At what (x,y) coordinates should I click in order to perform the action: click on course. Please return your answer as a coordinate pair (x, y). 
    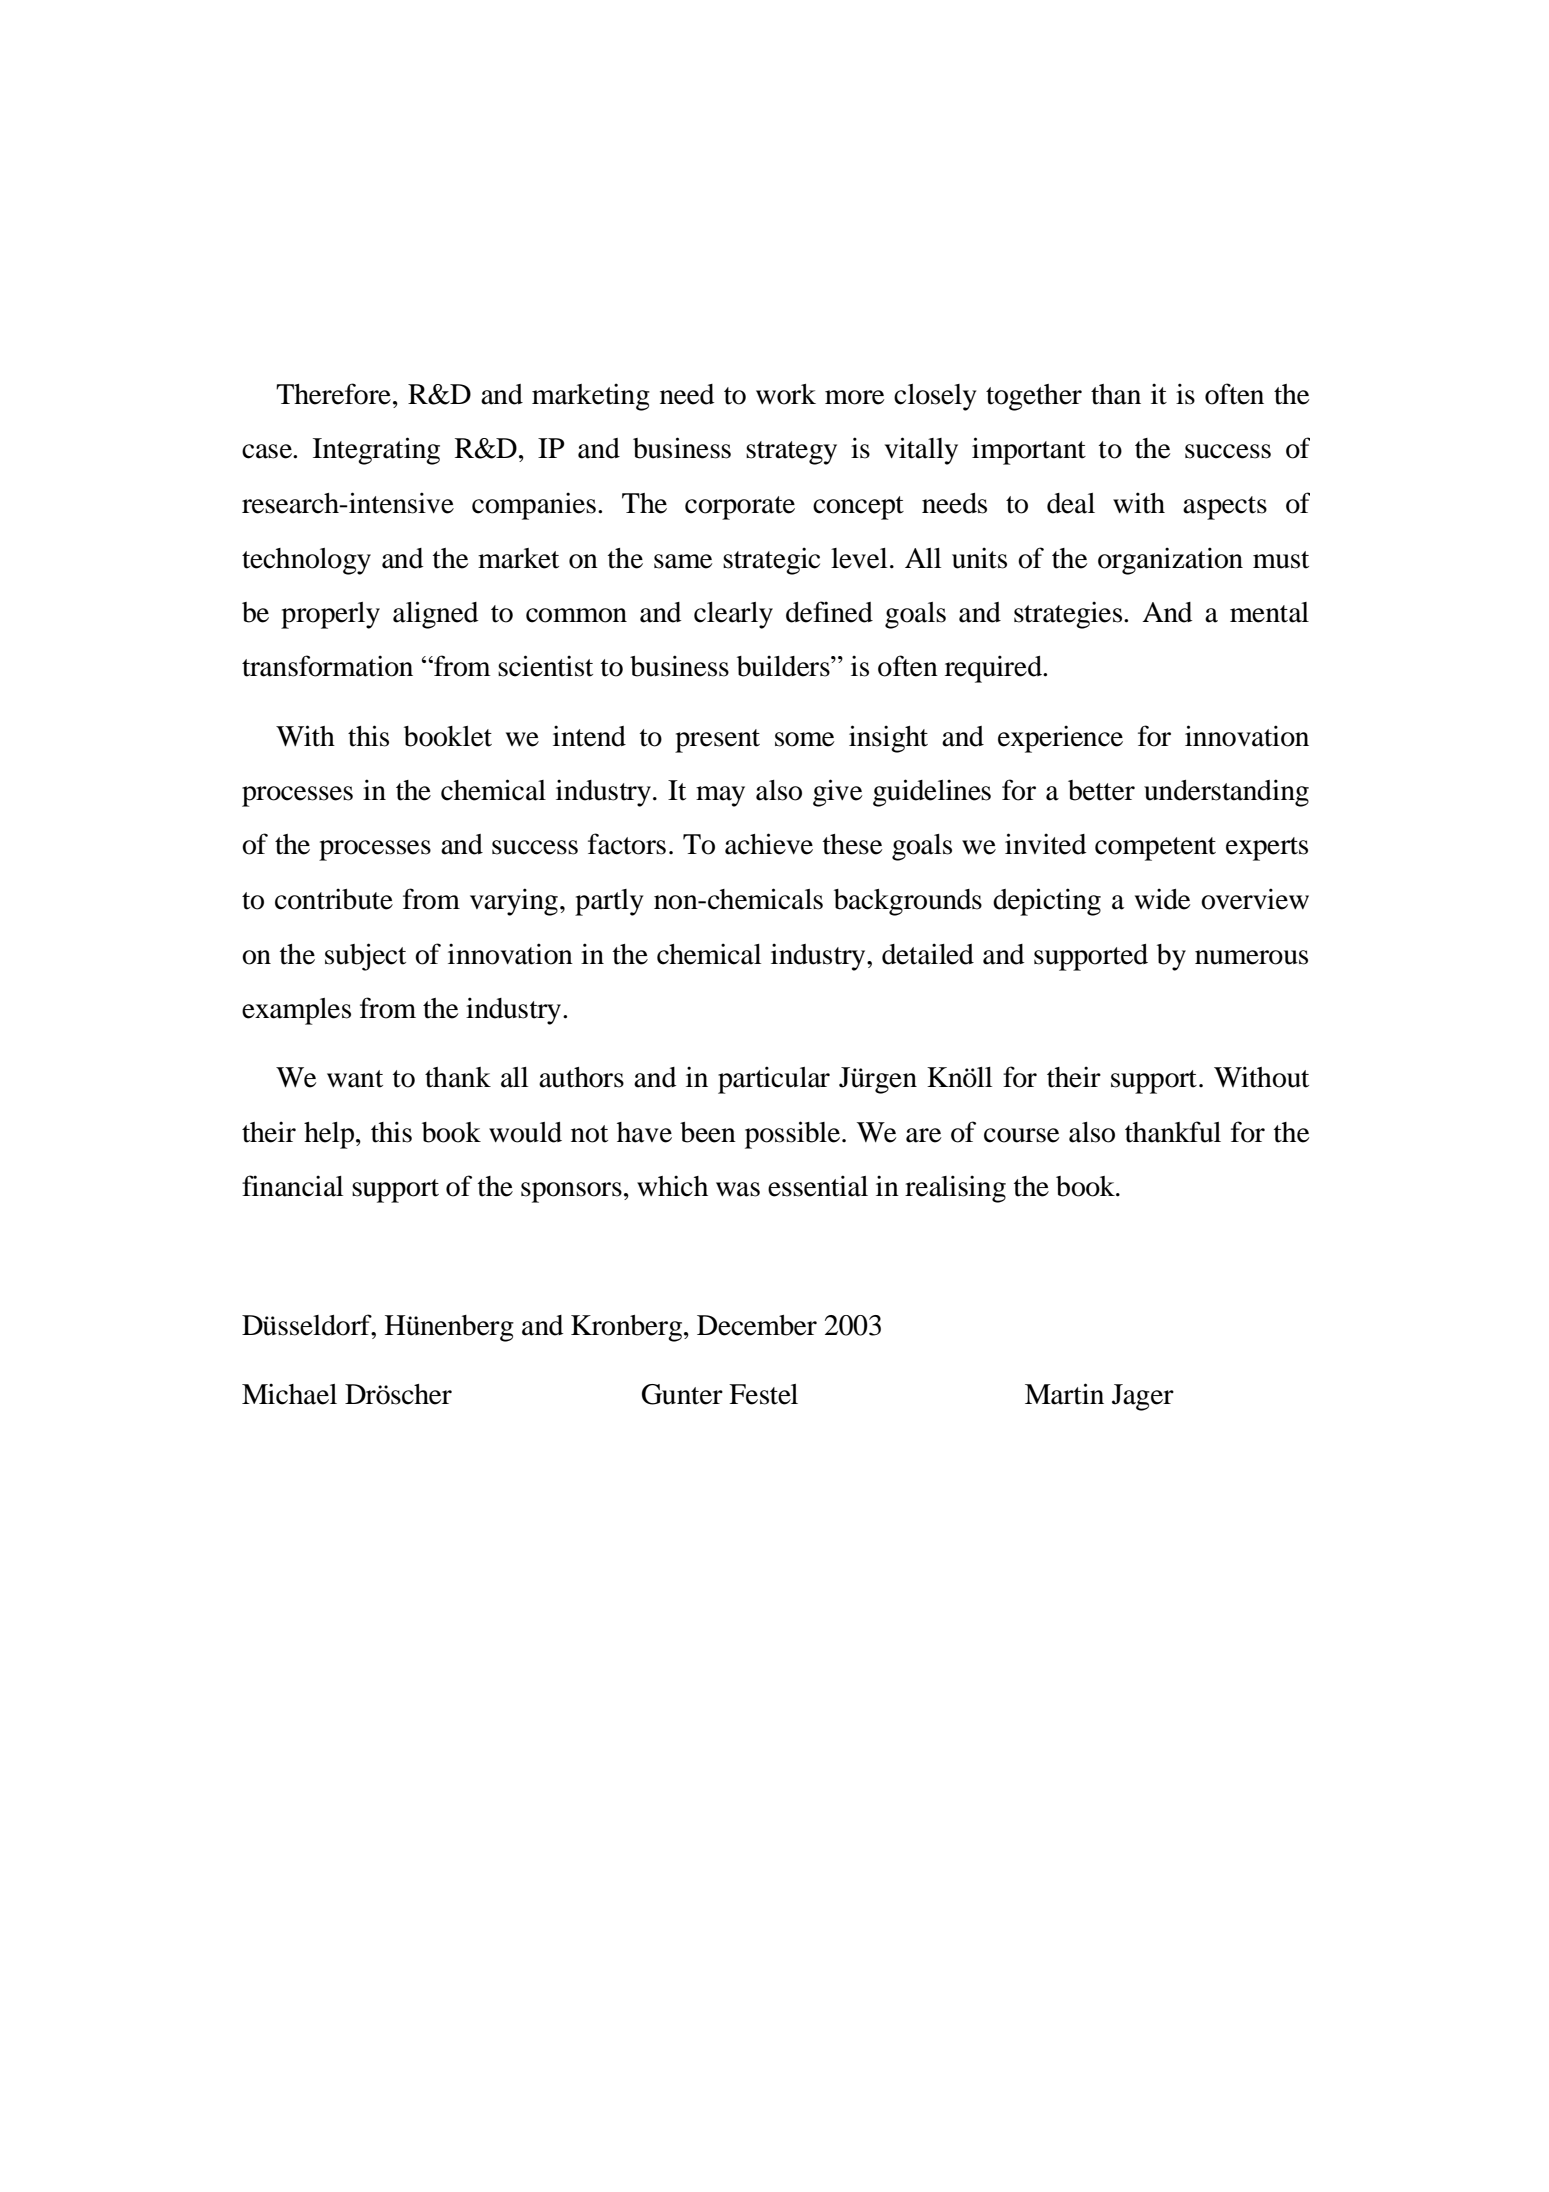
    Looking at the image, I should click on (1021, 1135).
